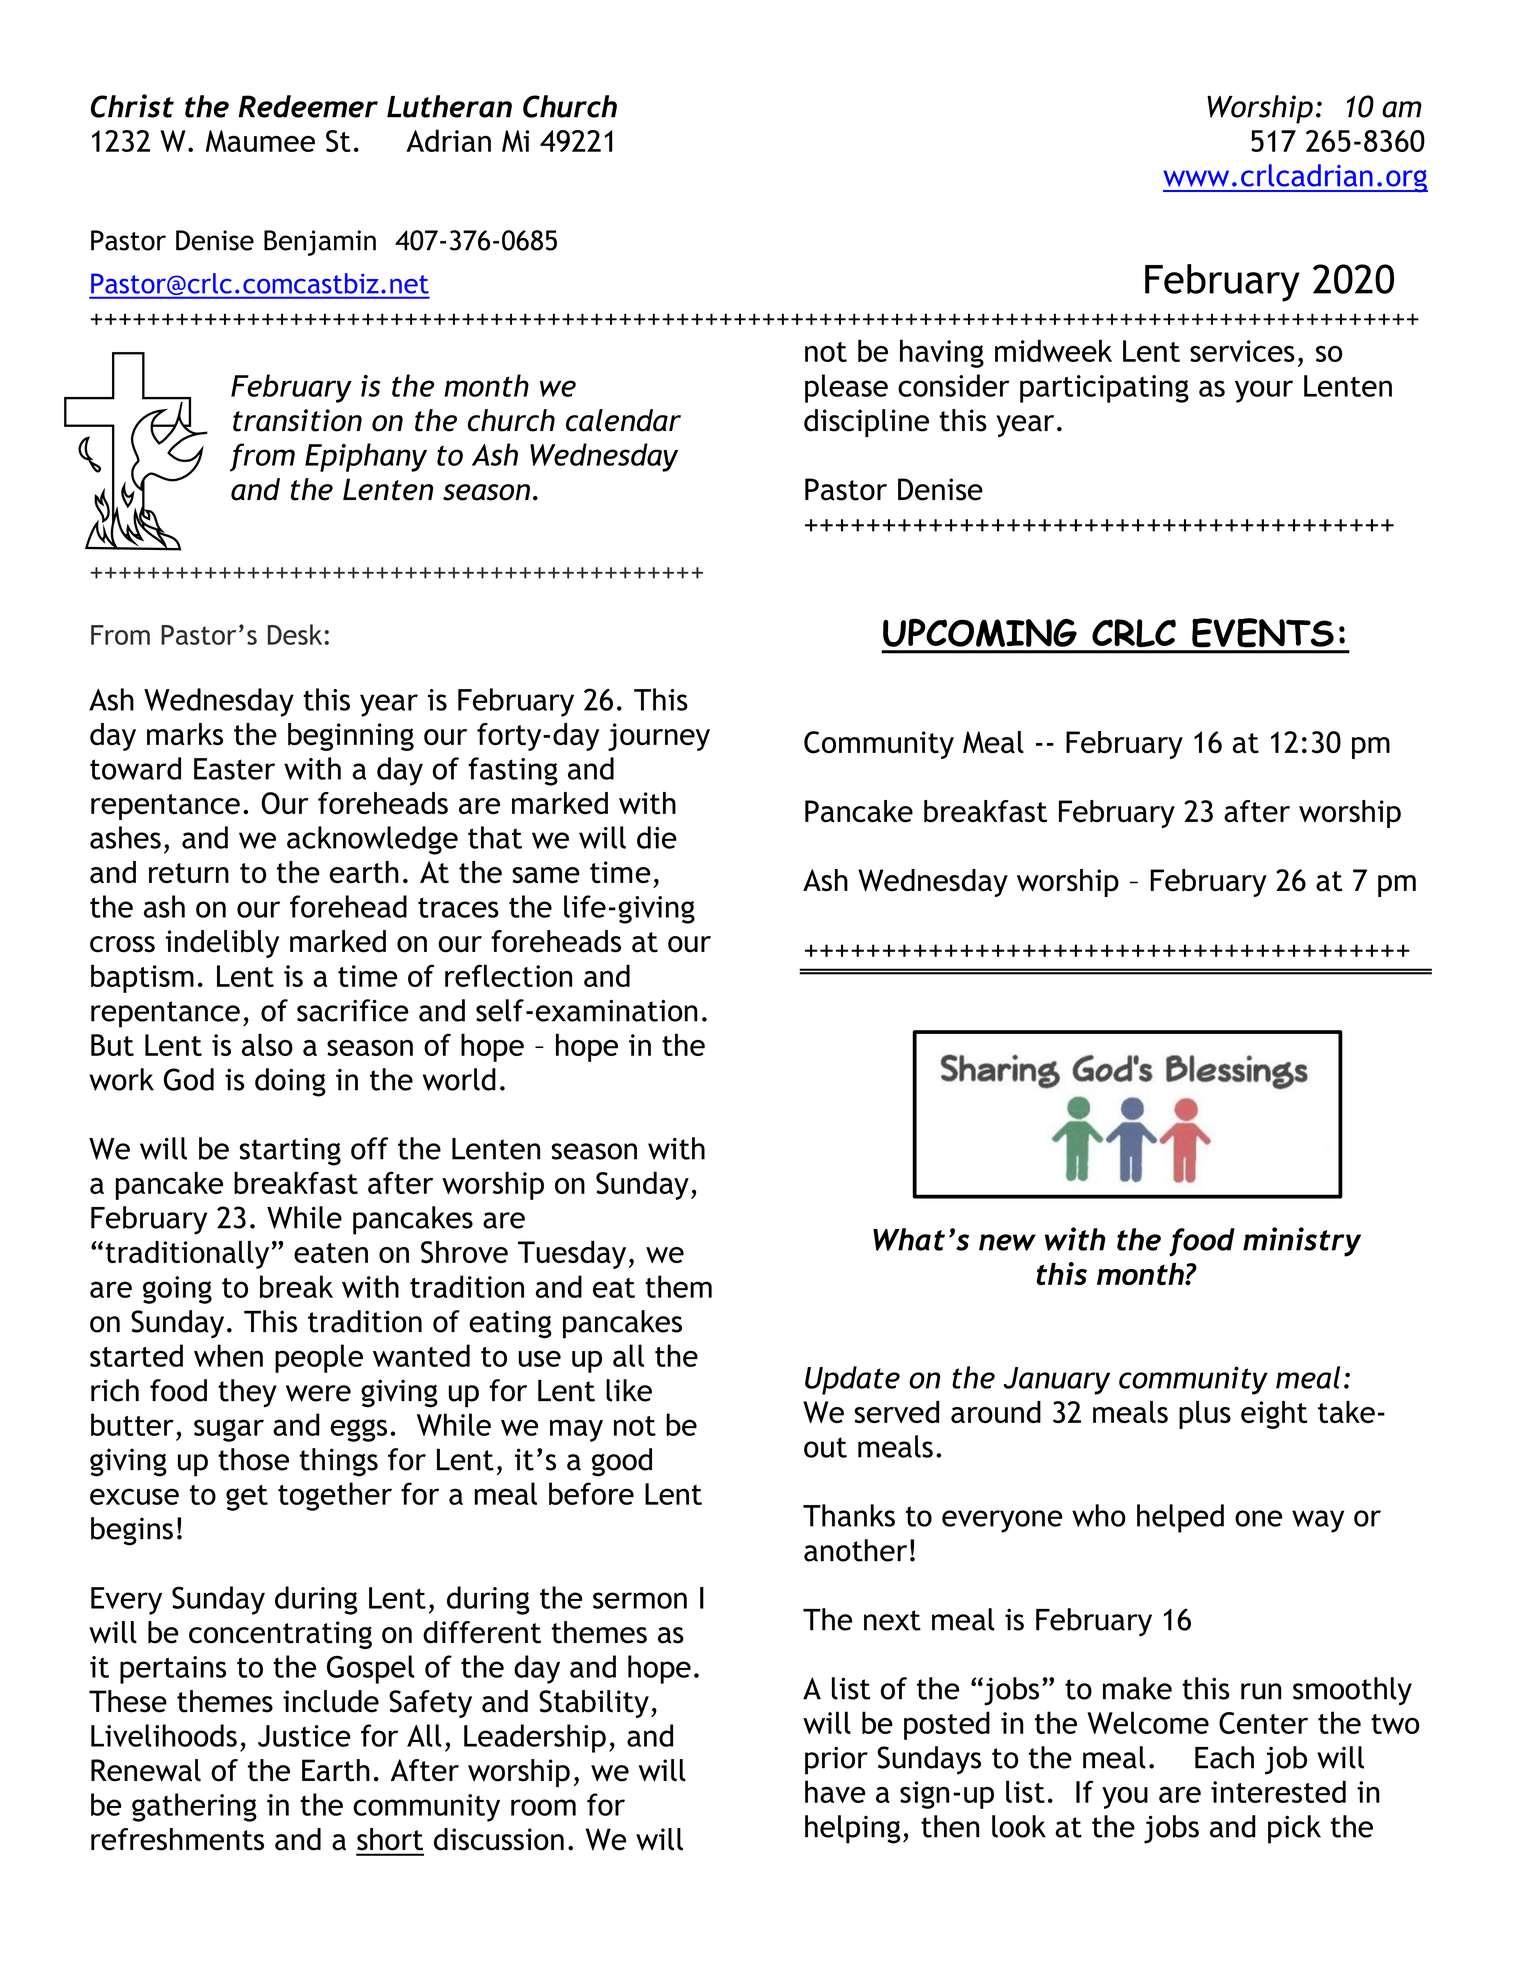 The height and width of the screenshot is (1963, 1517). Describe the element at coordinates (659, 737) in the screenshot. I see `journey` at that location.
